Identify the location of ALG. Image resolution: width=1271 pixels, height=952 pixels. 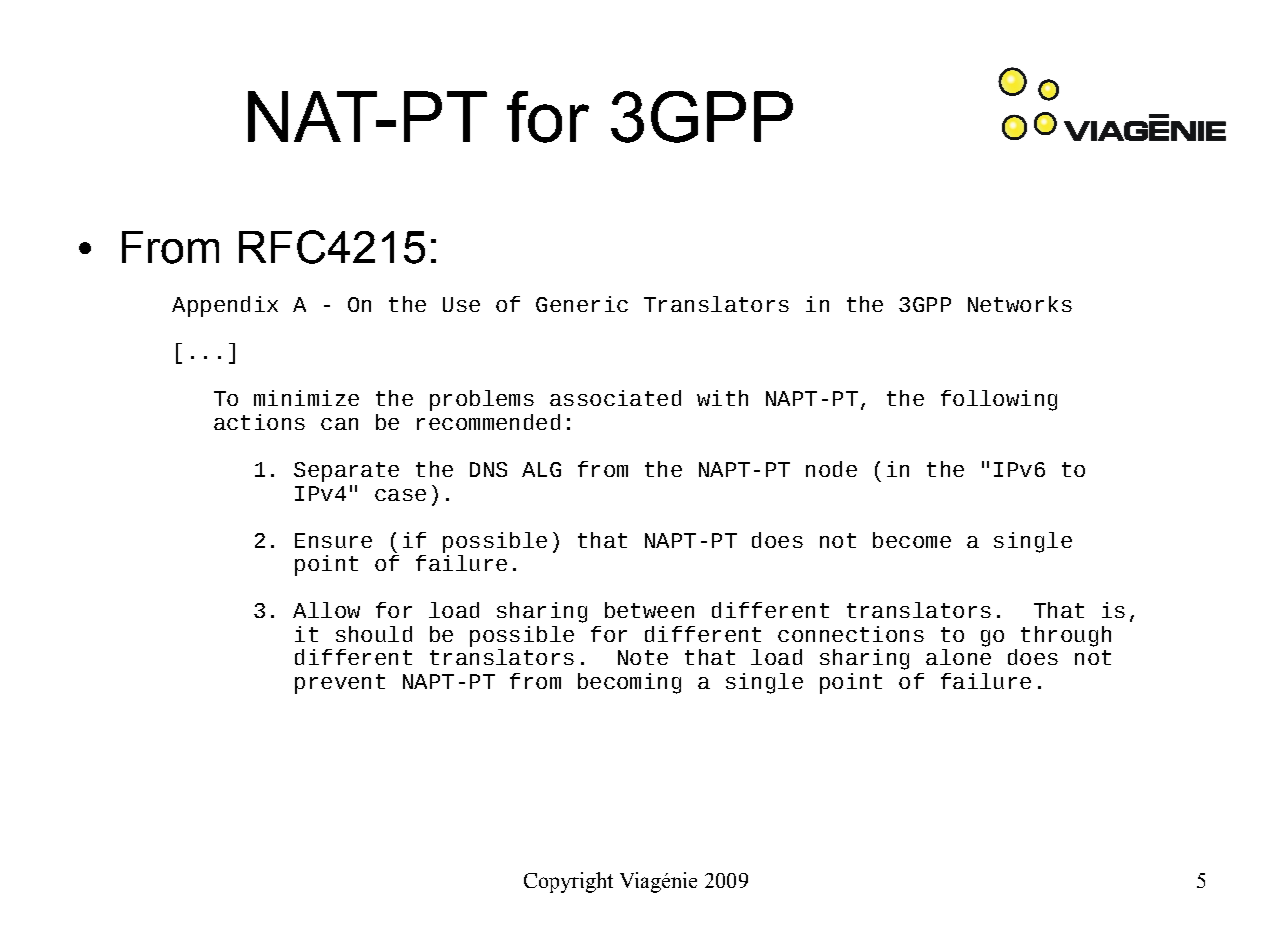
(541, 469).
